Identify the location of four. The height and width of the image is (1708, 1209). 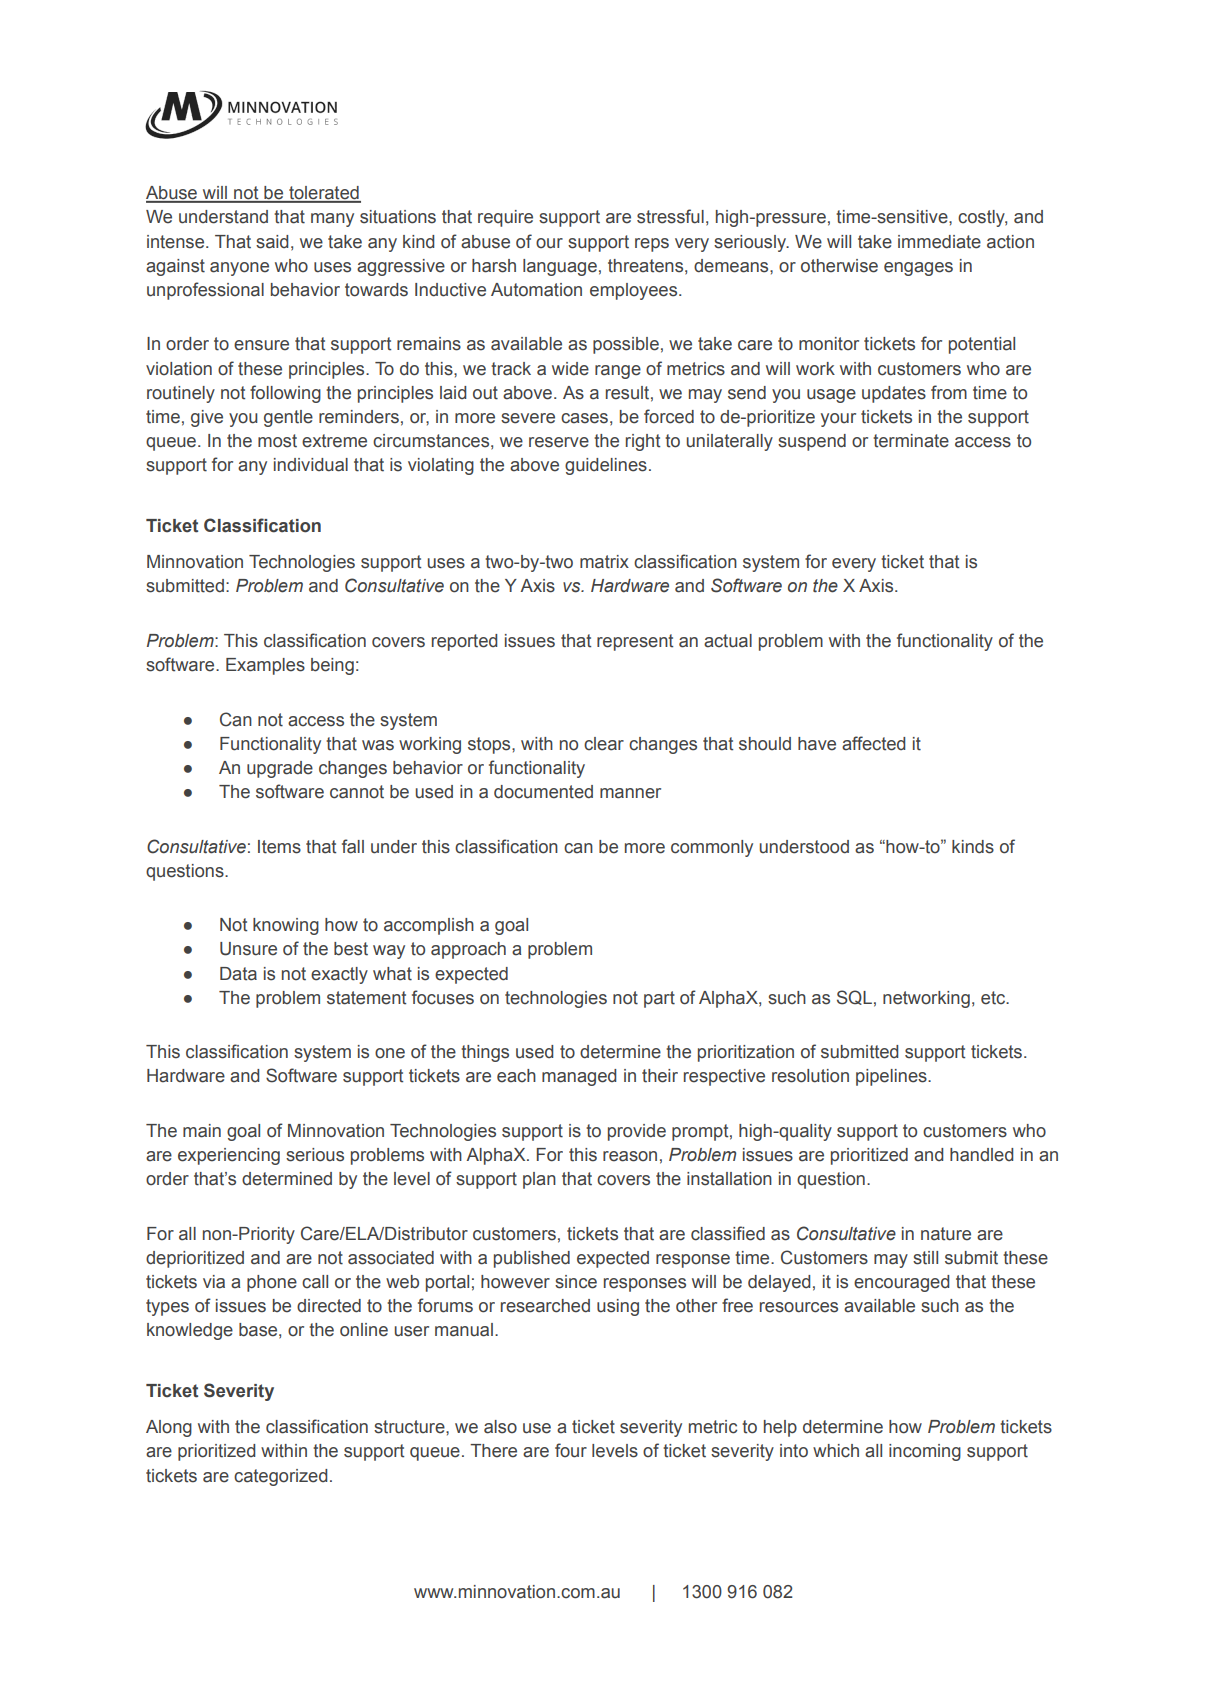
(571, 1450).
